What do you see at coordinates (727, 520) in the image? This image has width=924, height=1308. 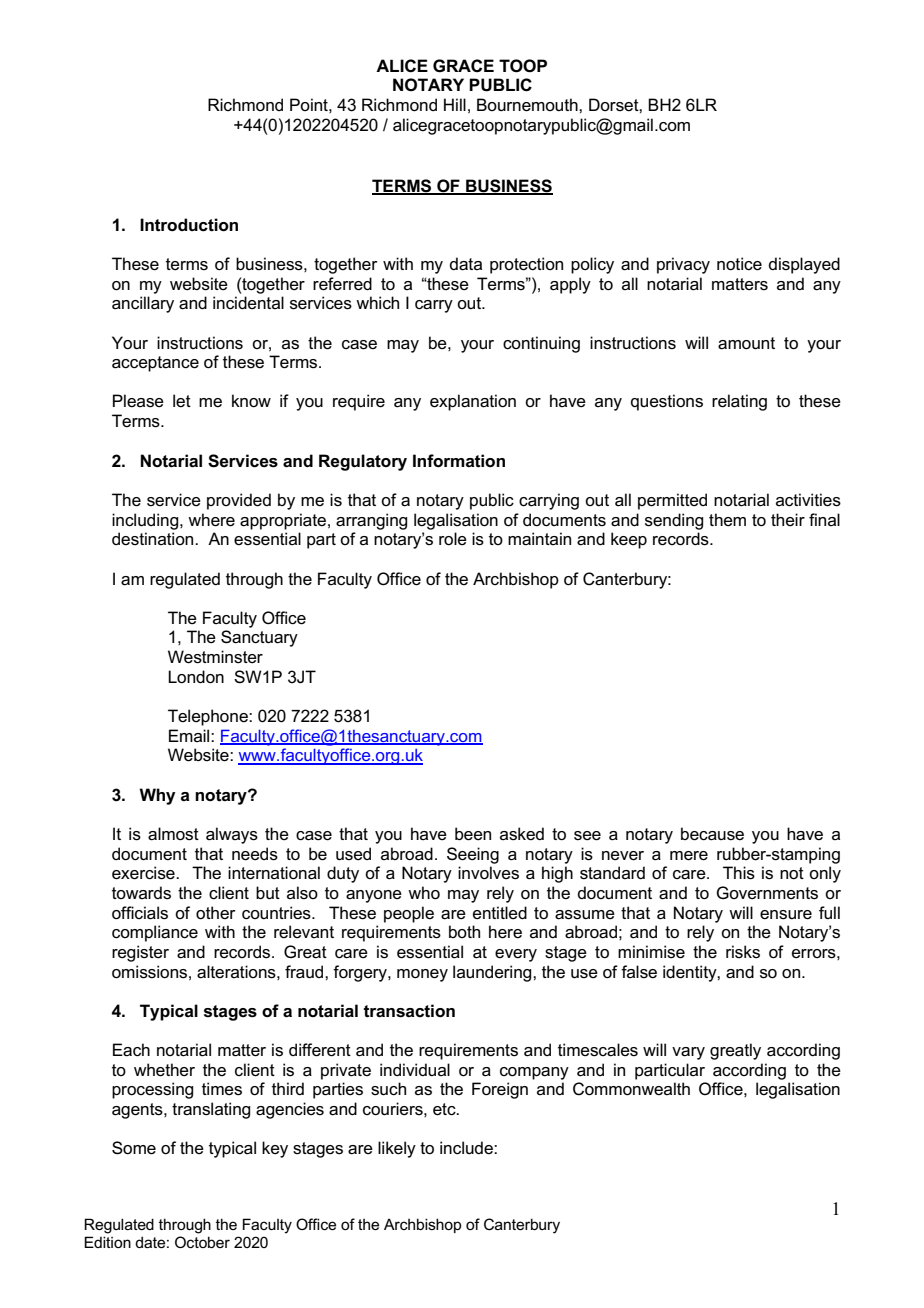 I see `them` at bounding box center [727, 520].
